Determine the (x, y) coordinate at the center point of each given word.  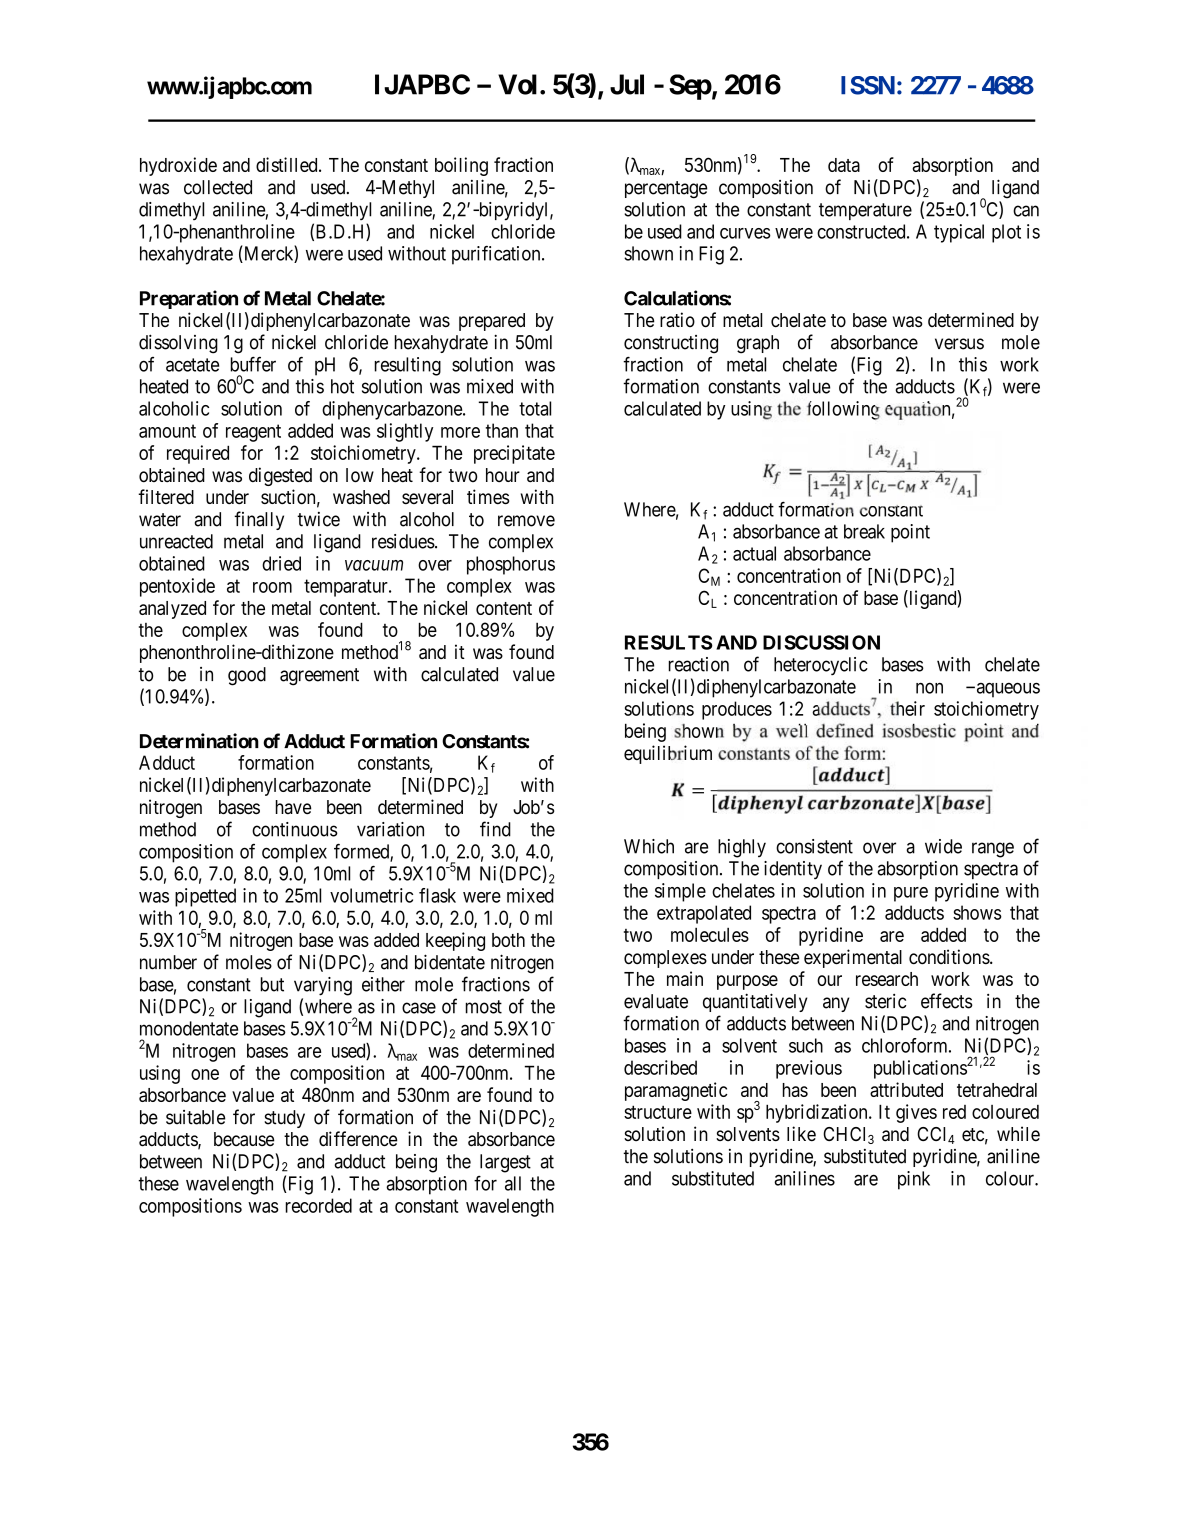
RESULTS (669, 642)
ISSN (868, 85)
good (247, 676)
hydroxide (178, 166)
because (244, 1139)
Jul (627, 84)
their (907, 708)
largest (505, 1163)
